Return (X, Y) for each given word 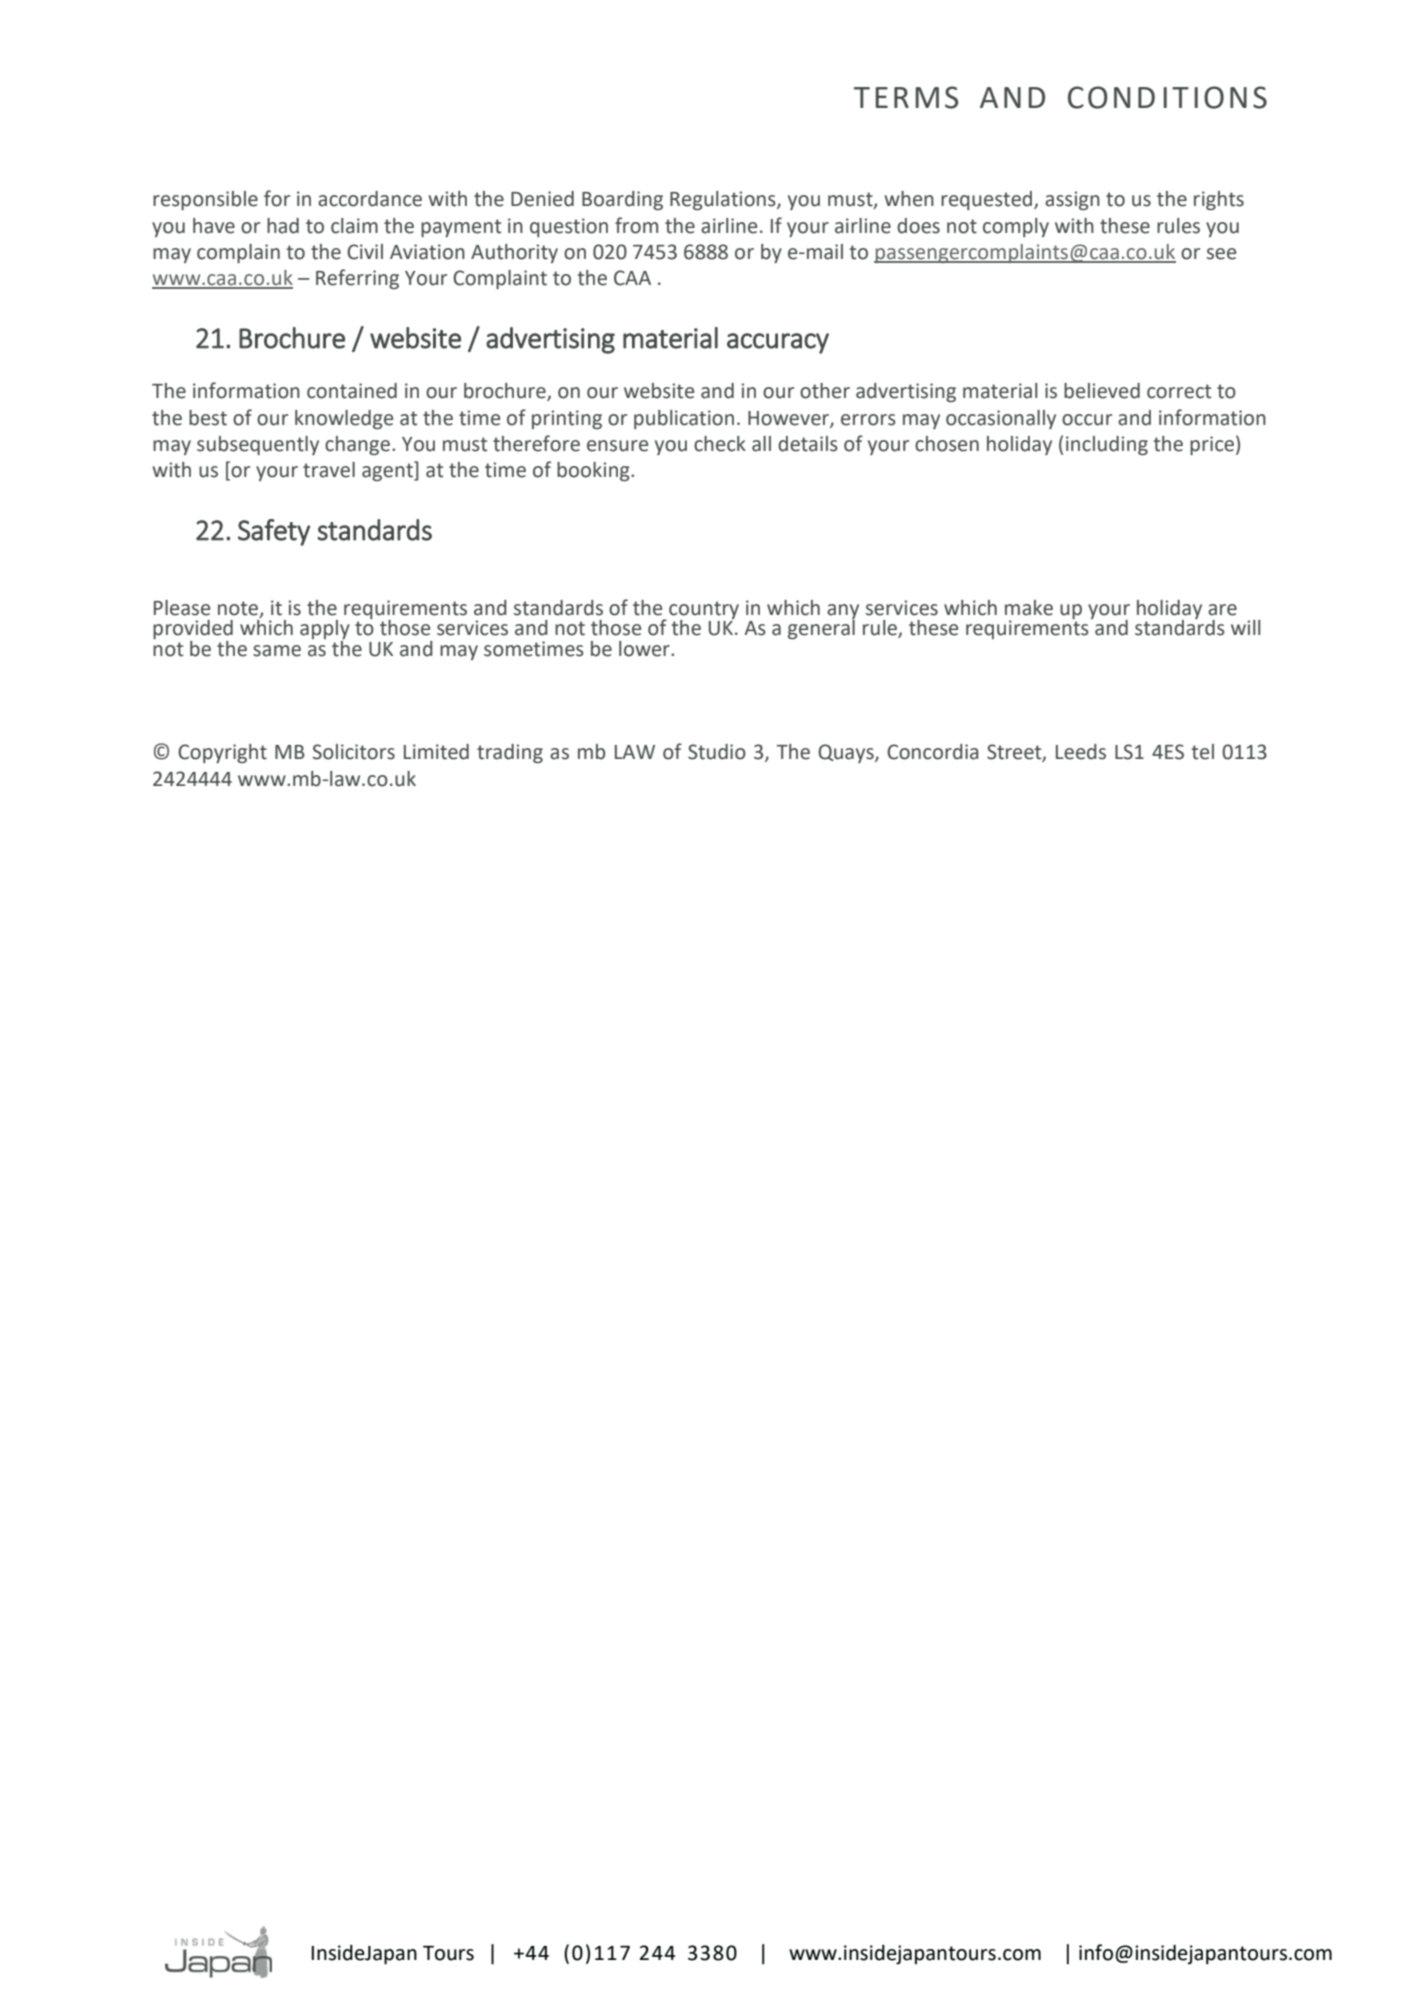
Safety (274, 532)
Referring (357, 279)
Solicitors (353, 752)
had (283, 226)
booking (594, 471)
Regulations (724, 200)
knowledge (344, 419)
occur (1087, 420)
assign (1072, 200)
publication (684, 419)
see (1221, 254)
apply (325, 631)
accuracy (778, 343)
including (1107, 445)
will (1246, 627)
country (704, 611)
